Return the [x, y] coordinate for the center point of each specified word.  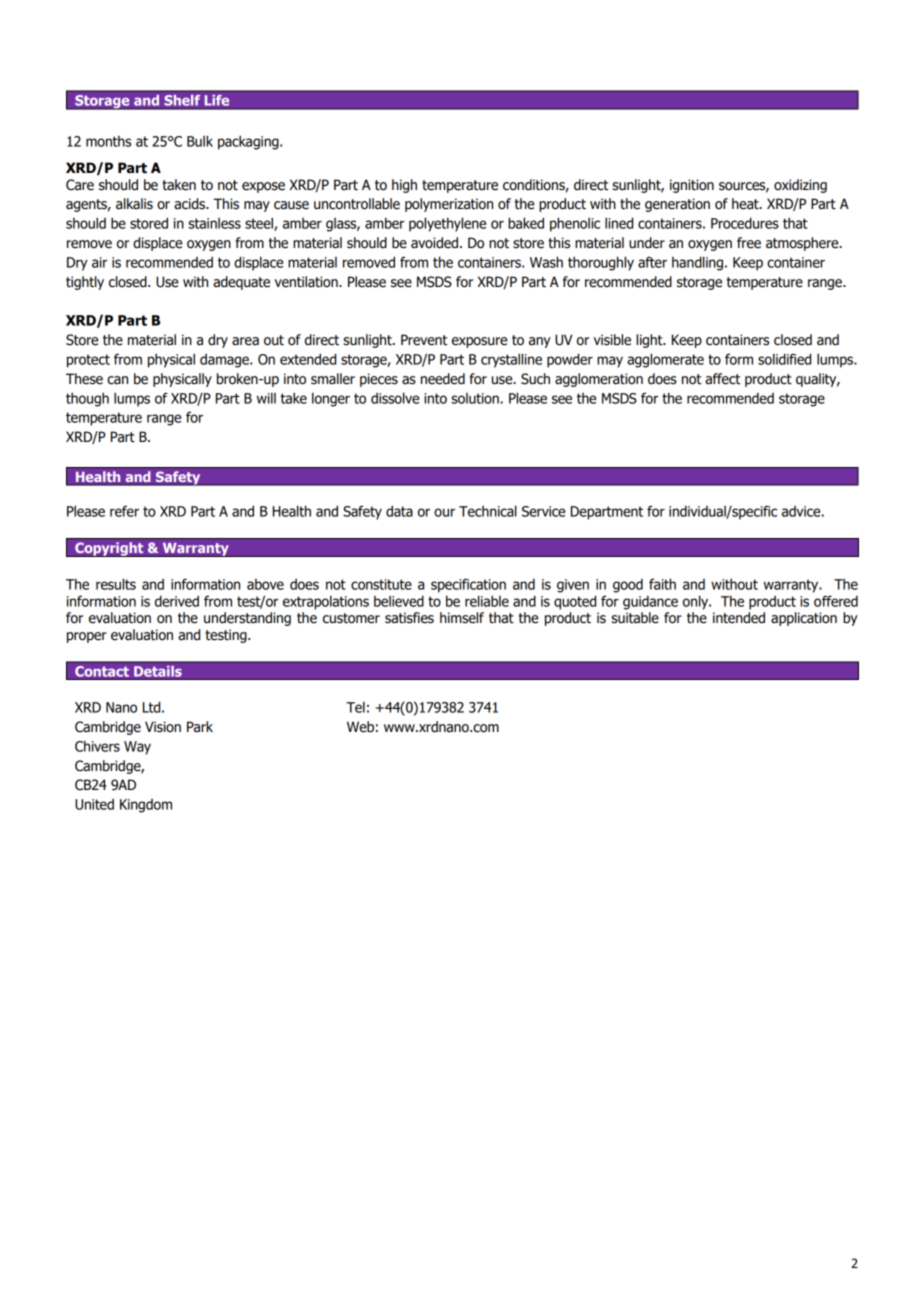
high [404, 186]
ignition [692, 186]
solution [476, 398]
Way [137, 748]
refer [124, 511]
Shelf [182, 100]
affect [722, 379]
